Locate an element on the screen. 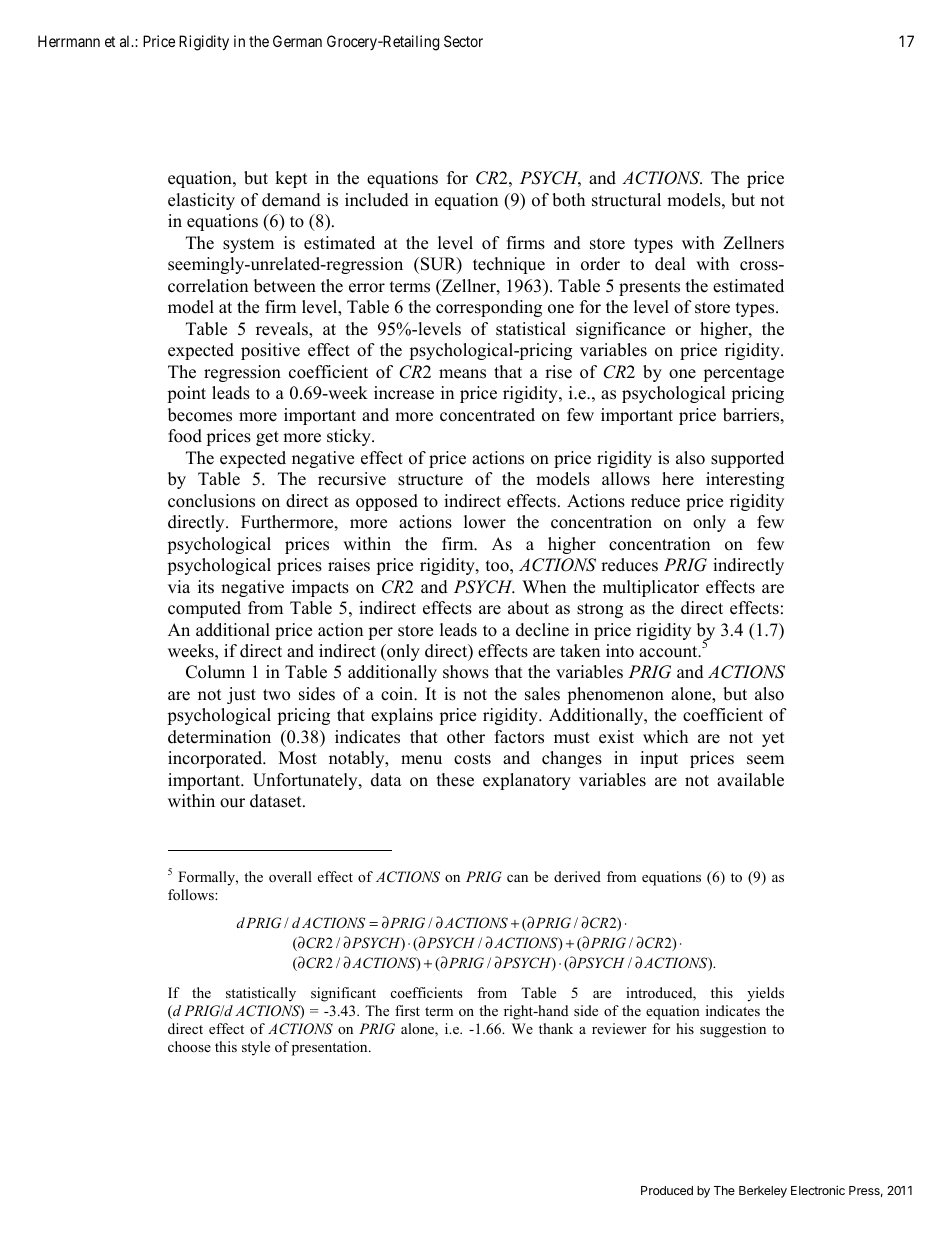 The image size is (952, 1233). follows is located at coordinates (192, 894).
